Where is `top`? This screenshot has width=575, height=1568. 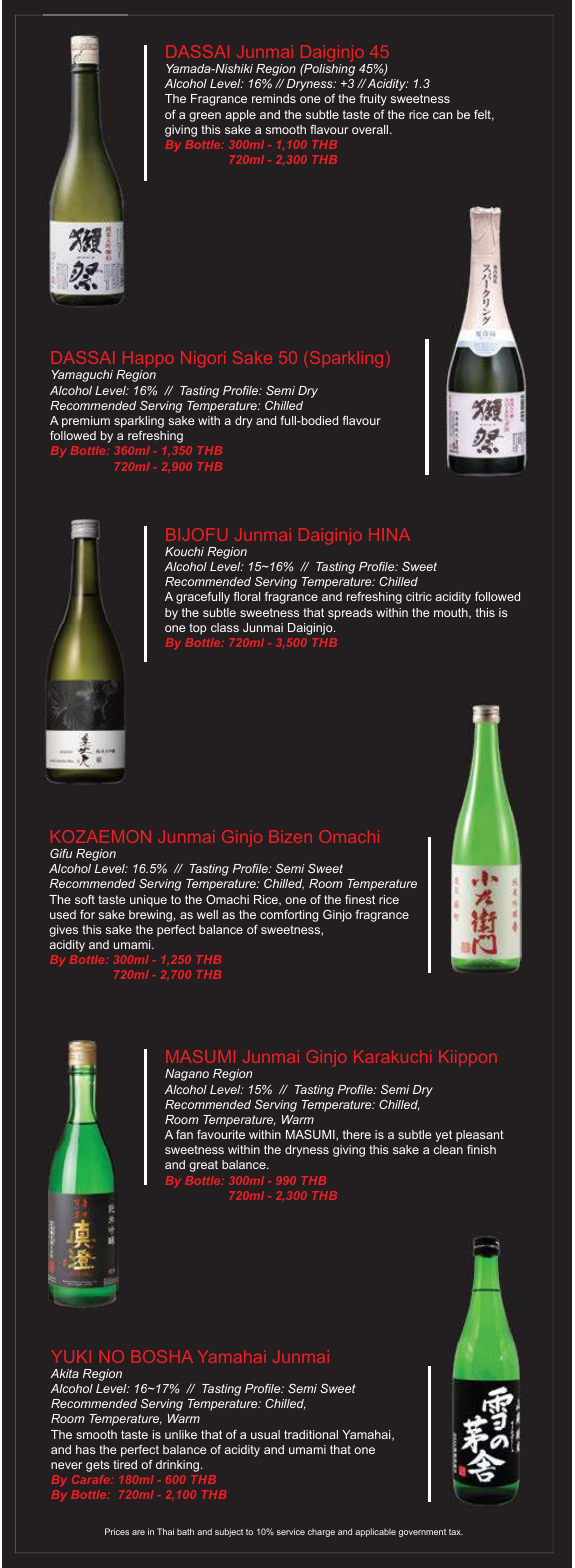
top is located at coordinates (198, 629).
